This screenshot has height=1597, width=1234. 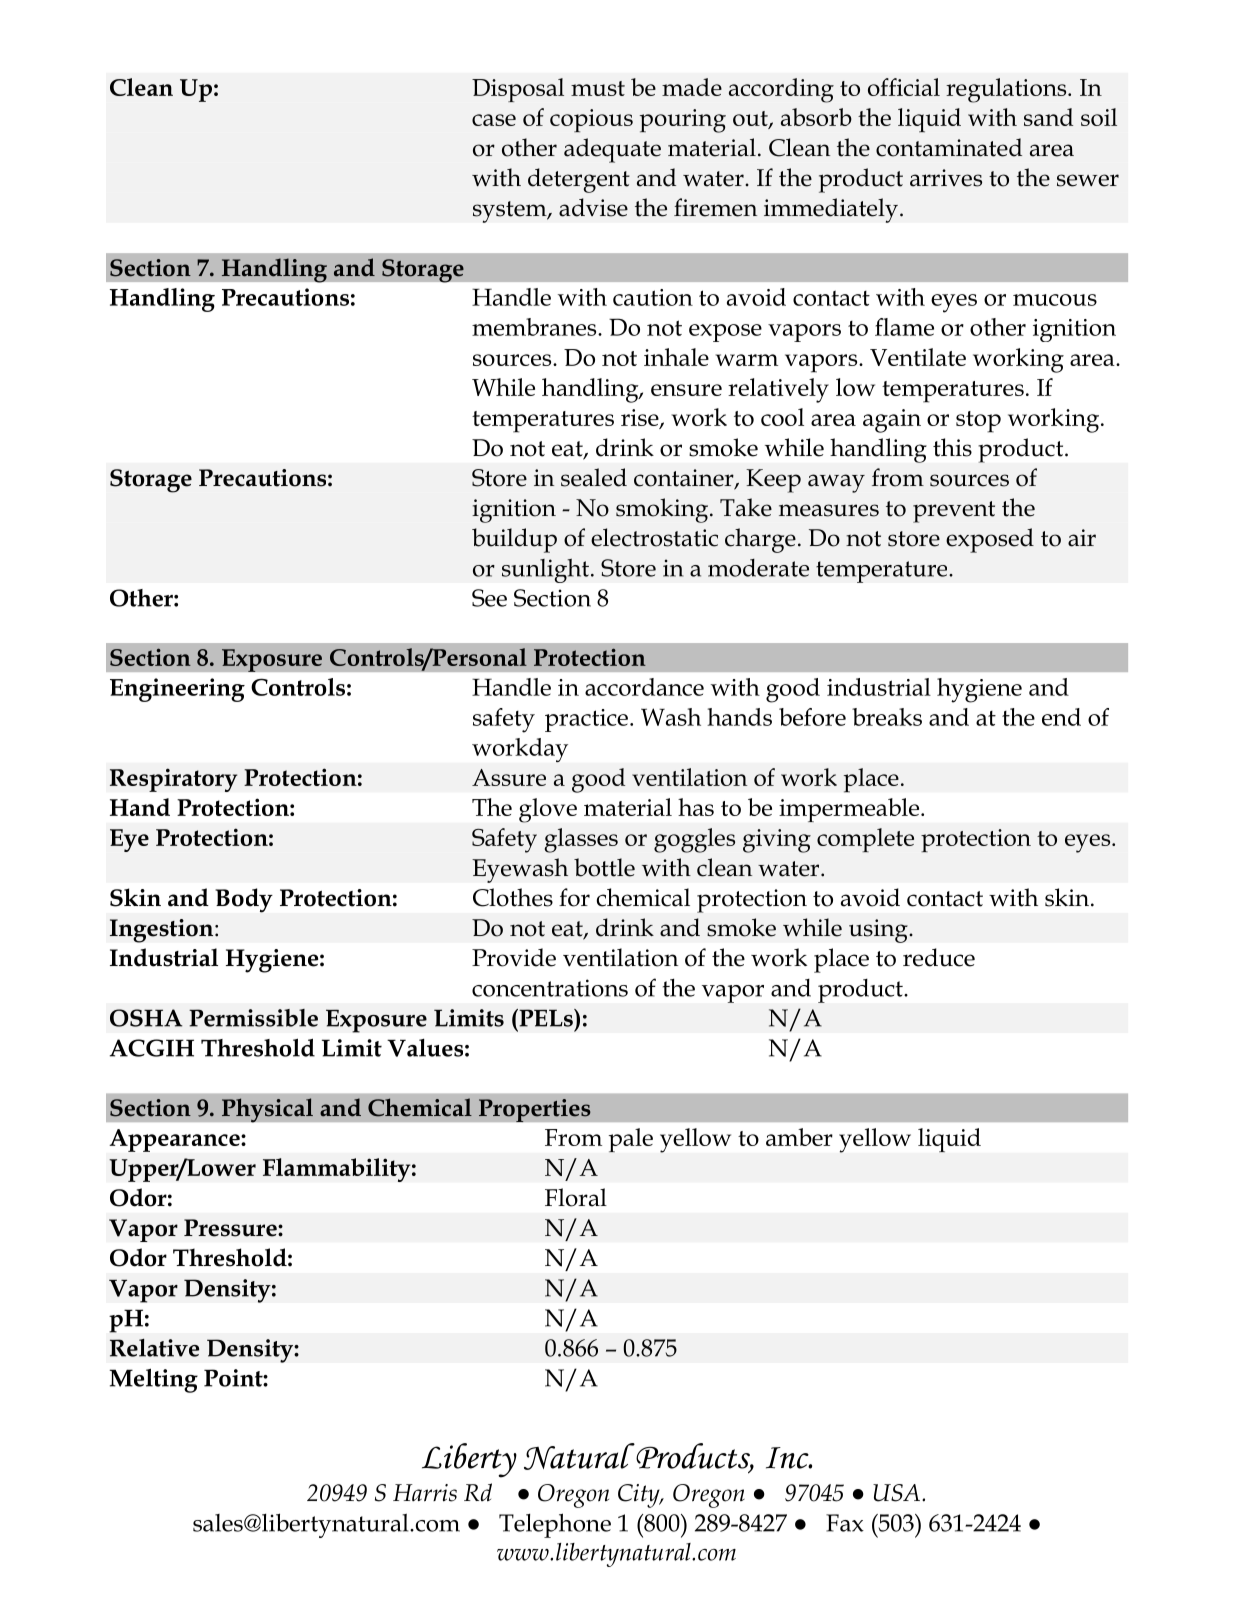 What do you see at coordinates (581, 840) in the screenshot?
I see `glasses` at bounding box center [581, 840].
